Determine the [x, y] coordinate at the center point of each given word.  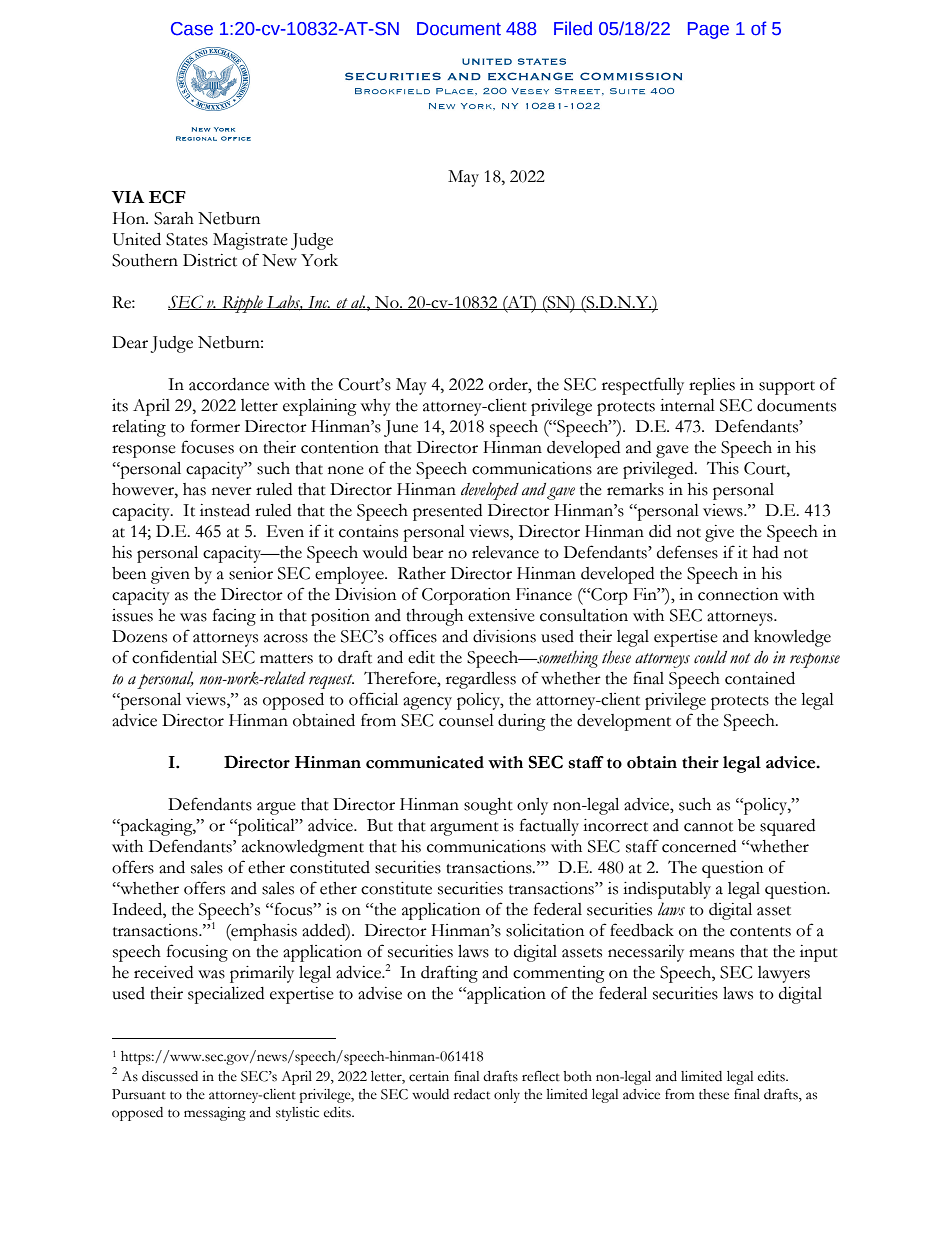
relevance [505, 552]
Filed [573, 28]
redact [472, 1094]
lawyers [784, 974]
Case [192, 29]
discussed [170, 1076]
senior [251, 573]
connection [738, 594]
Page [708, 30]
